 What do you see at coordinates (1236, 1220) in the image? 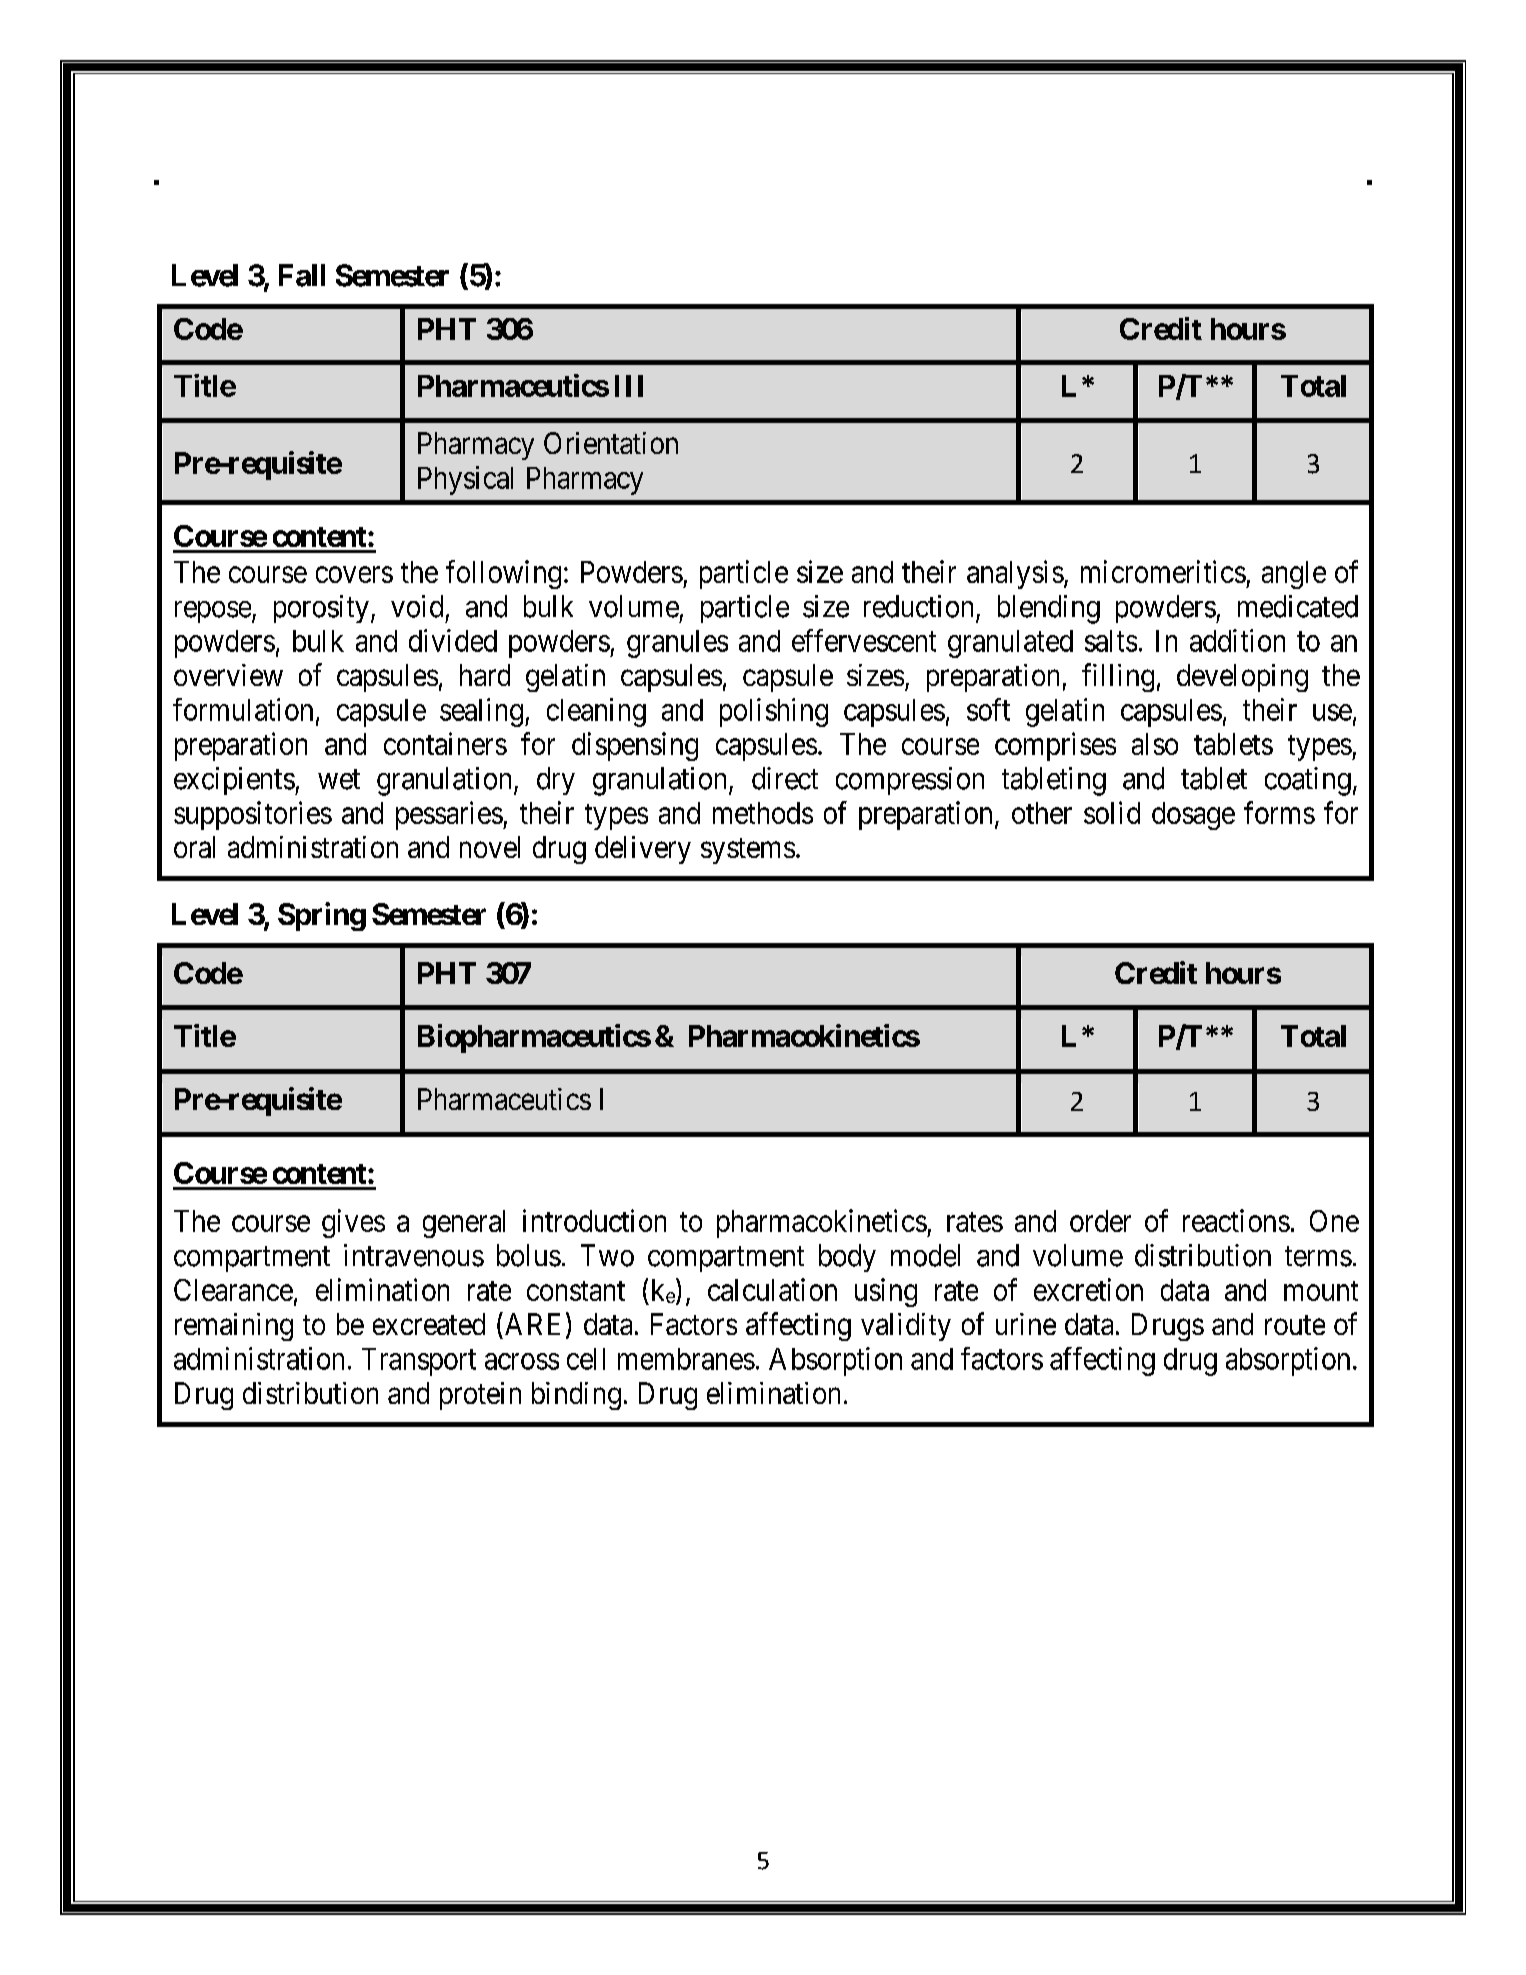
I see `reactions` at bounding box center [1236, 1220].
